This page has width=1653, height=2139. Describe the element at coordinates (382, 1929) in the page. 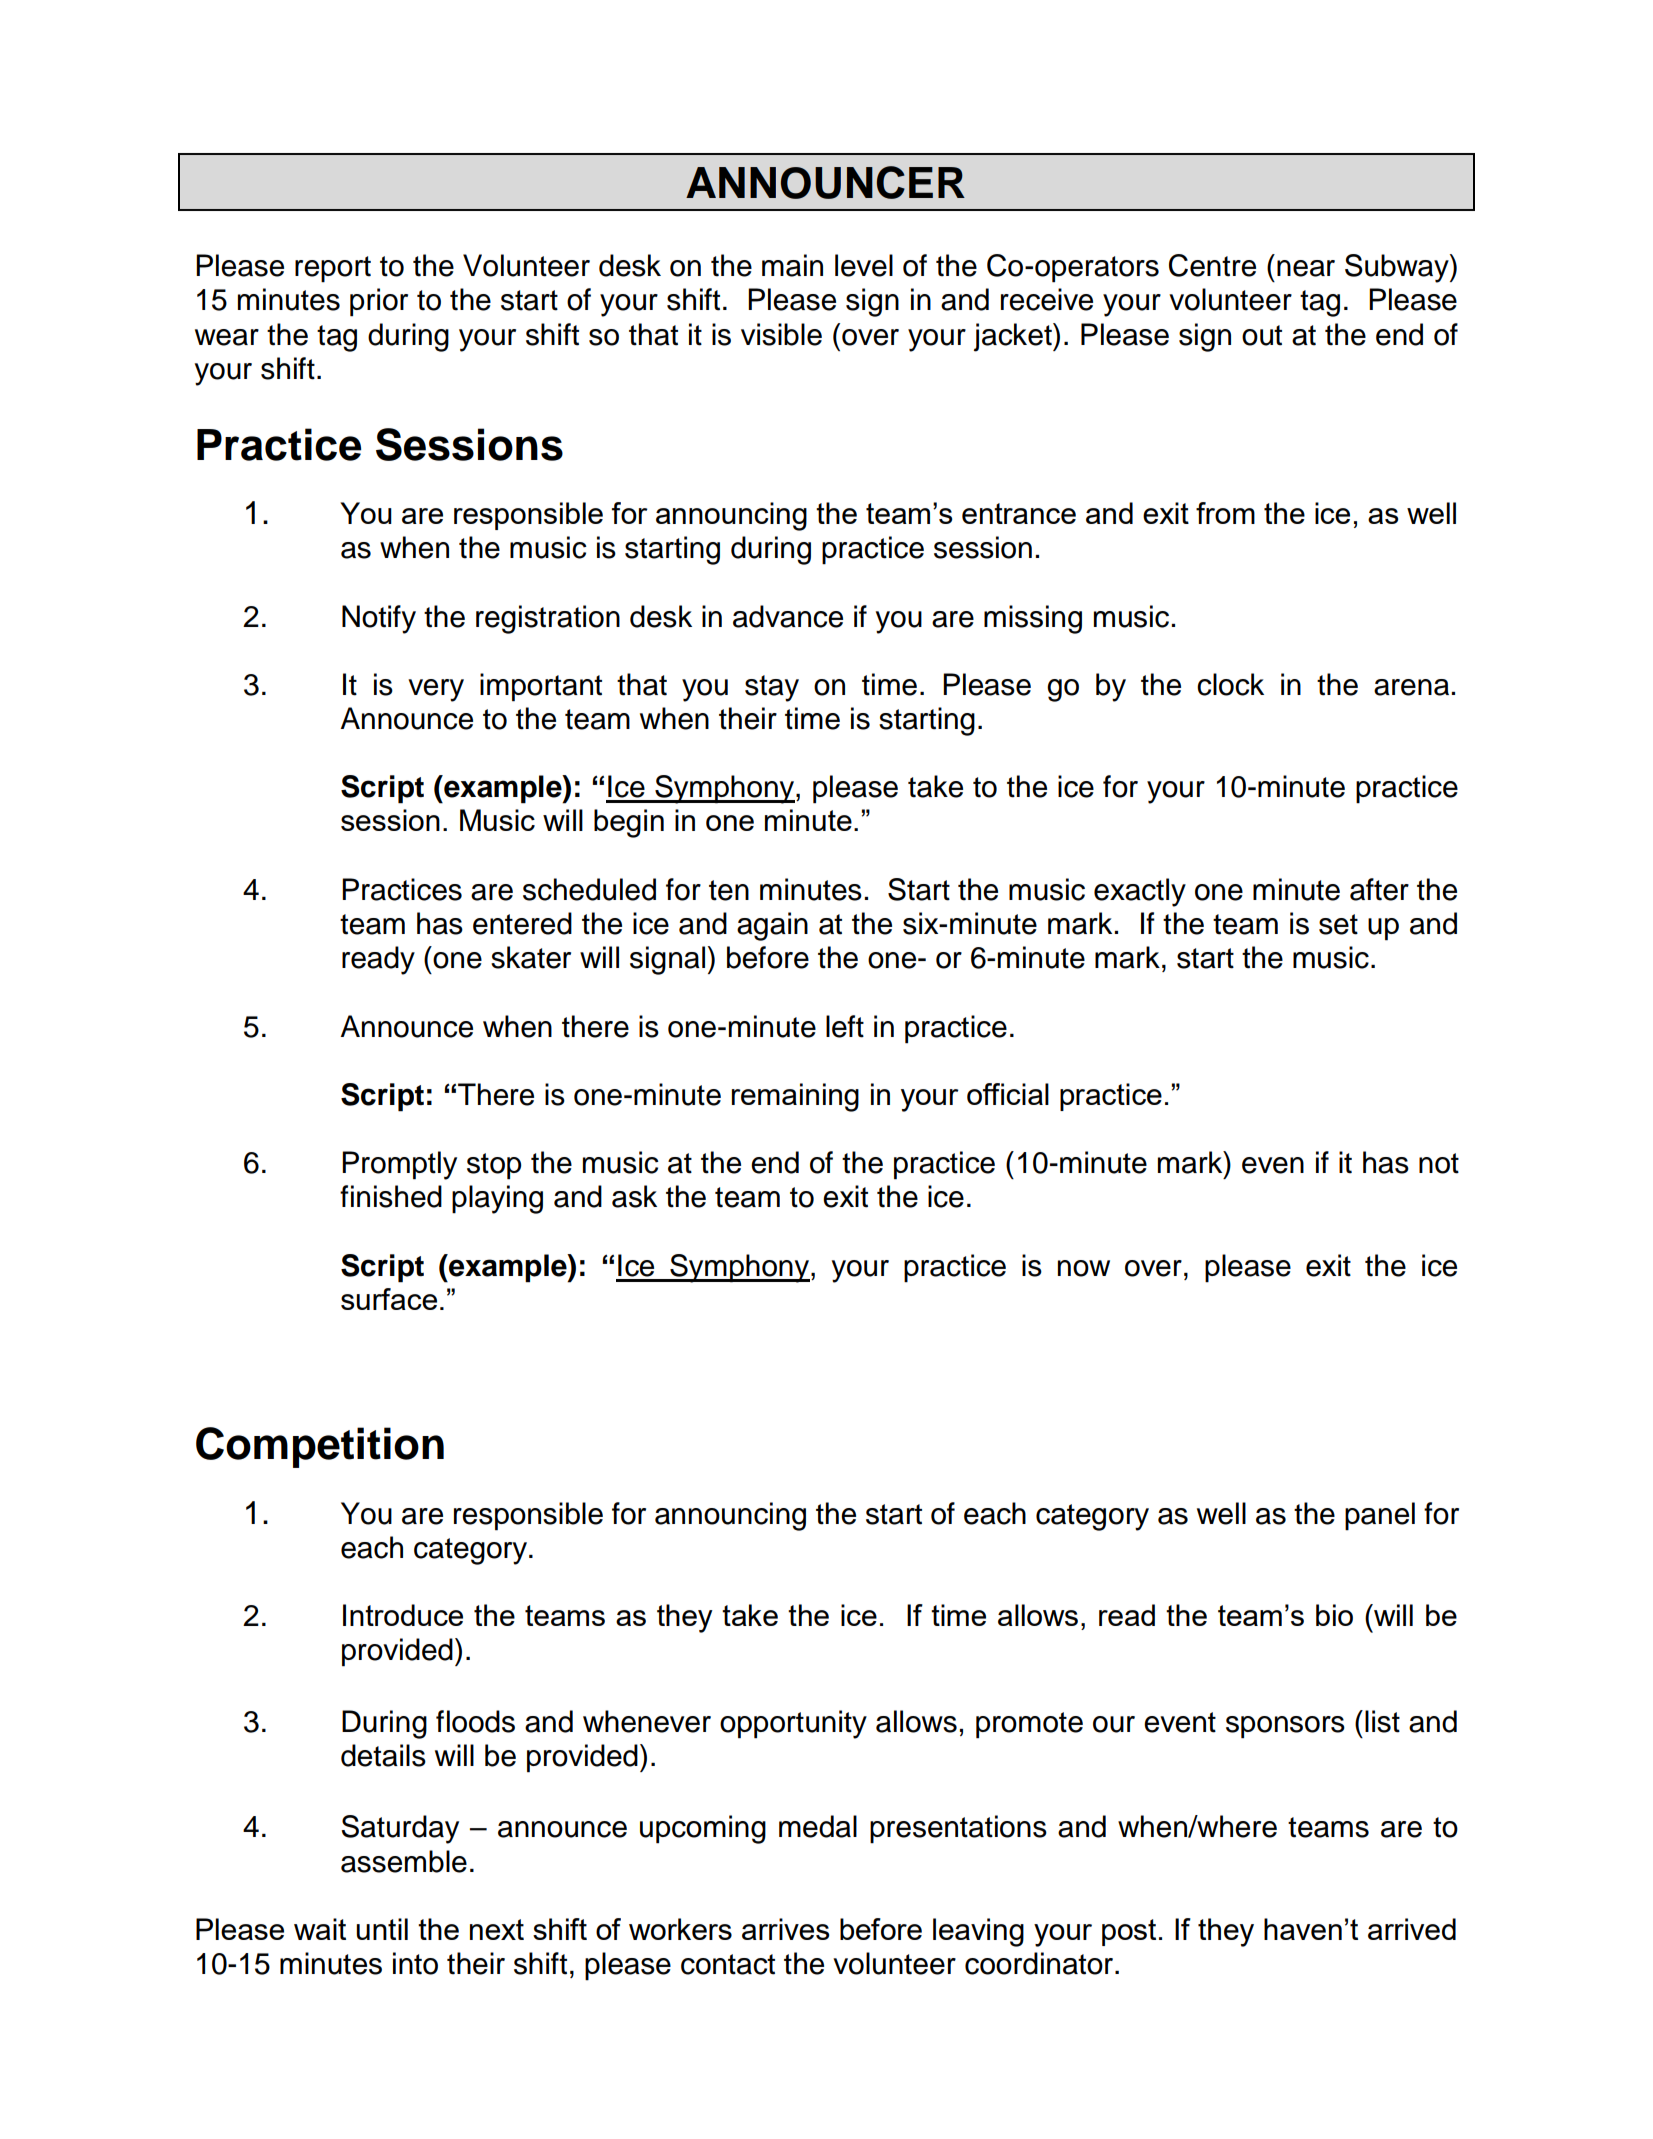

I see `until` at that location.
